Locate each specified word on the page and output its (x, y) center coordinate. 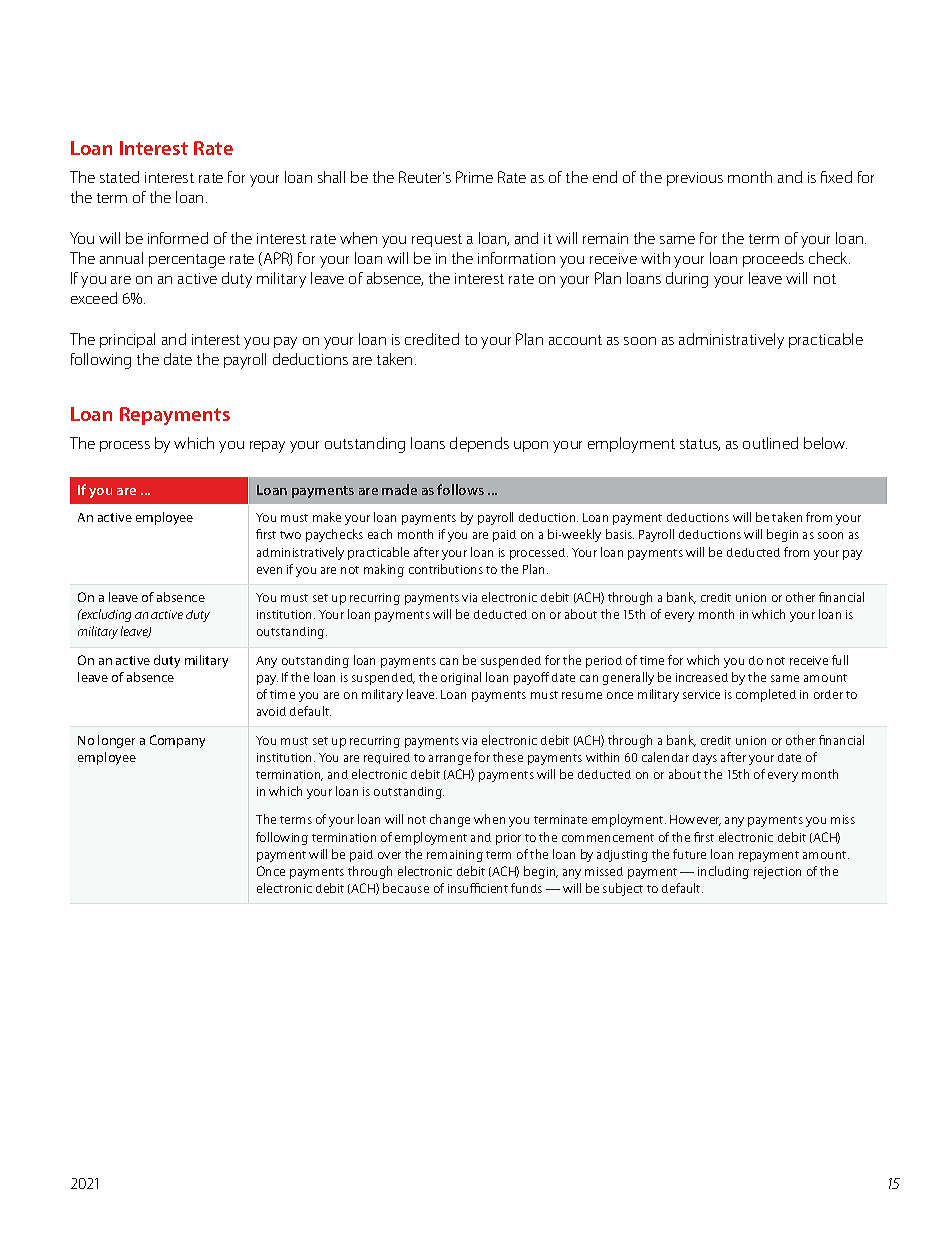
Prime (474, 177)
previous (695, 179)
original (461, 678)
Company (177, 741)
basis (620, 534)
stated (119, 177)
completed (766, 695)
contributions (446, 569)
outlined (770, 443)
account (575, 340)
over (389, 855)
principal (127, 340)
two (290, 535)
